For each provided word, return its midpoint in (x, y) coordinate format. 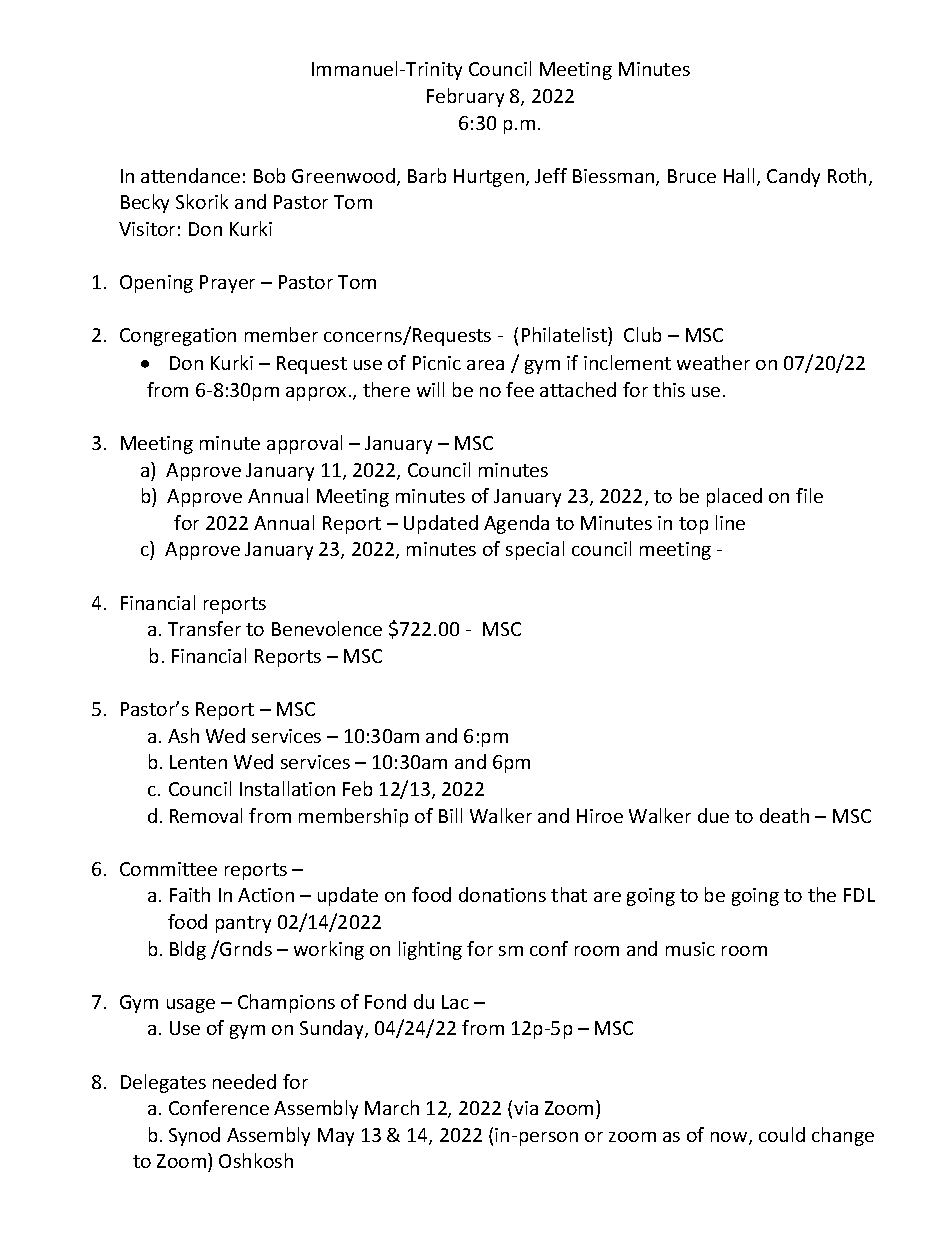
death (784, 815)
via (526, 1108)
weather (713, 362)
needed (244, 1081)
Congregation (178, 337)
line (730, 522)
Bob (269, 175)
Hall (739, 175)
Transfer (204, 628)
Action (266, 895)
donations (502, 894)
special (535, 550)
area (485, 365)
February (465, 97)
